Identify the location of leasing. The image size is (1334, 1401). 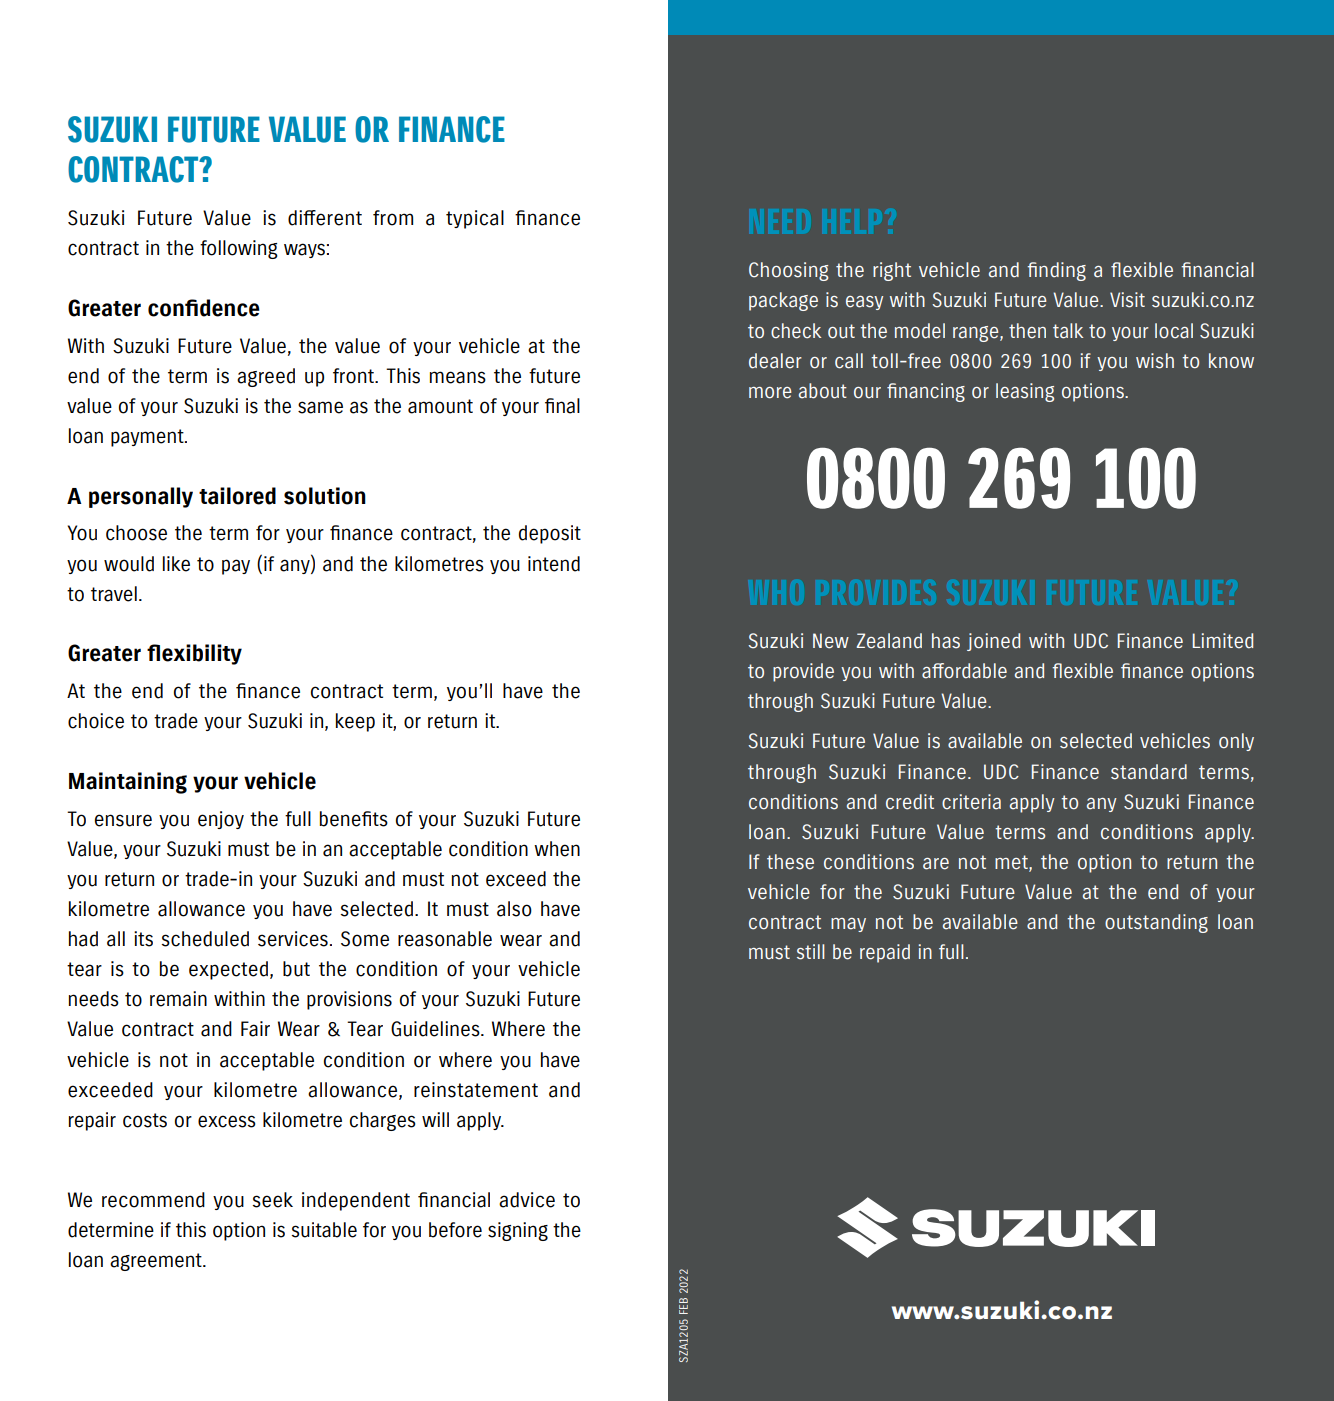
(1025, 392).
